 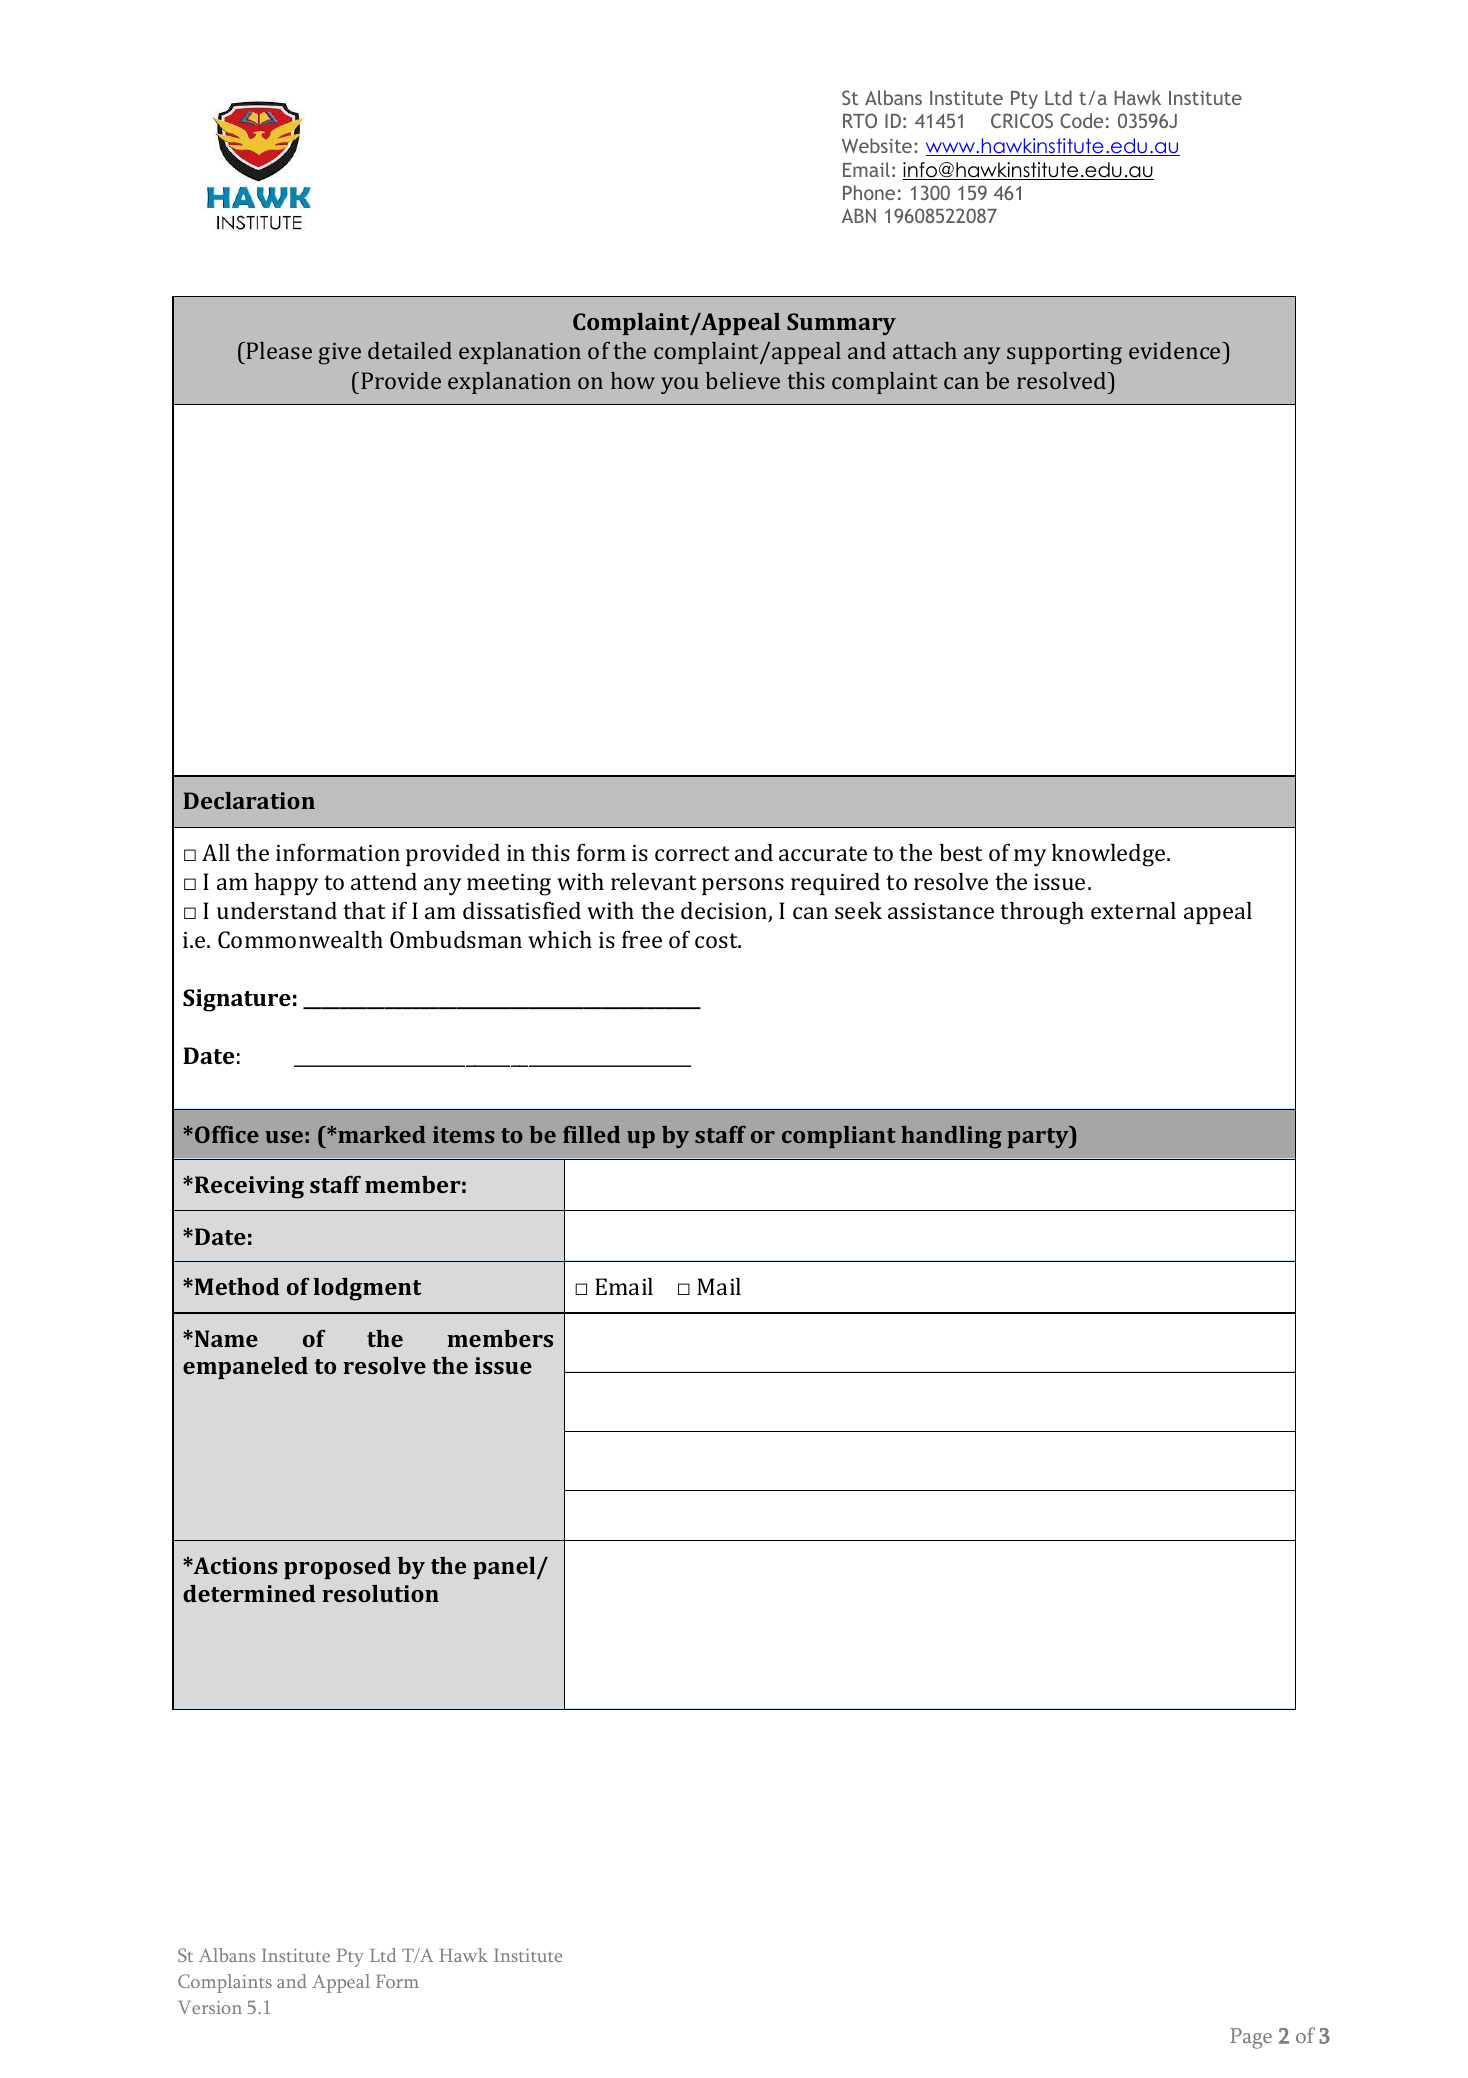 I want to click on that, so click(x=364, y=910).
